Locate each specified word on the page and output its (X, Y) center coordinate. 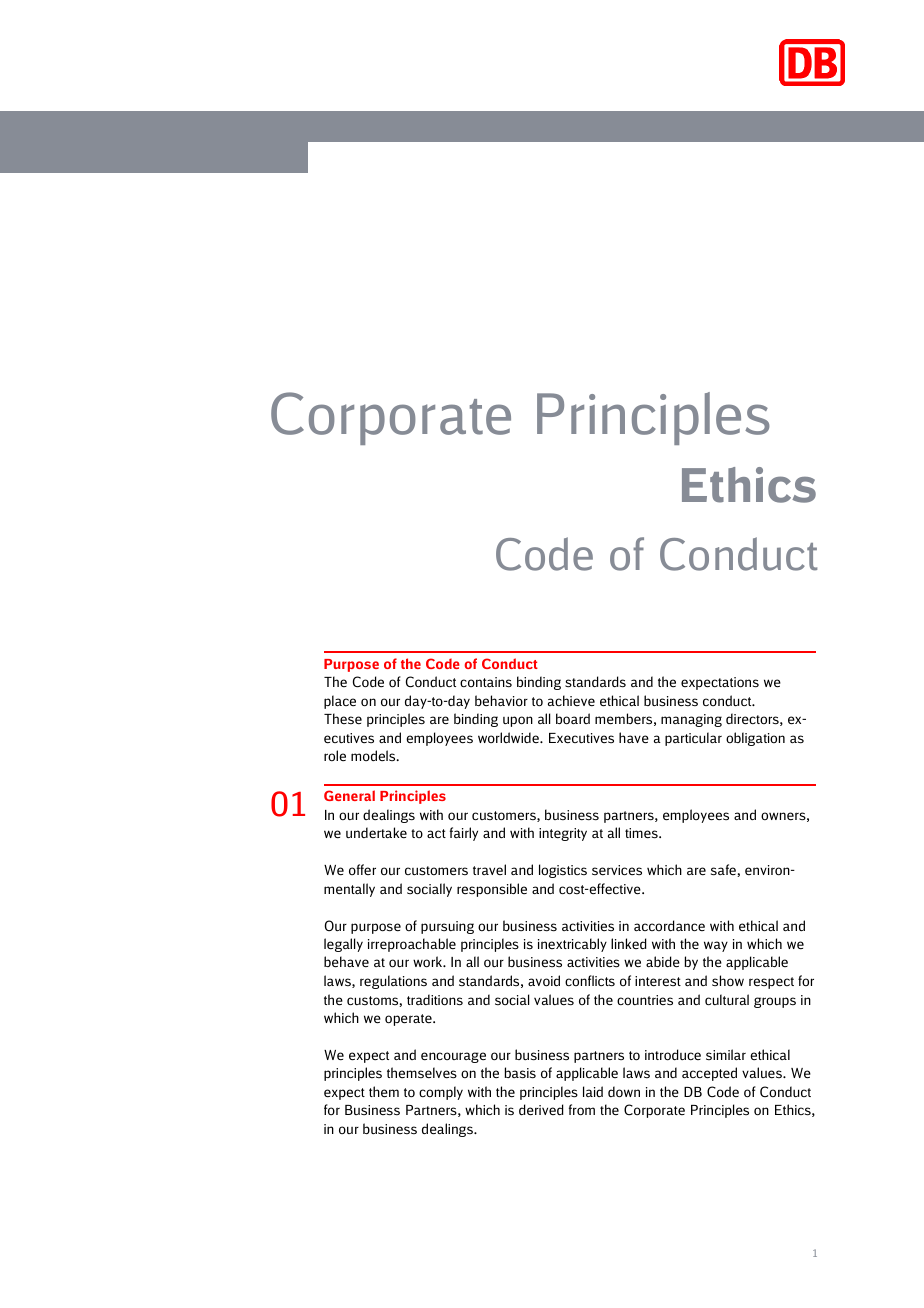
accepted (709, 1074)
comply (441, 1093)
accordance (669, 925)
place (340, 702)
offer (362, 869)
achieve (571, 701)
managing (691, 720)
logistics (563, 871)
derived (541, 1110)
